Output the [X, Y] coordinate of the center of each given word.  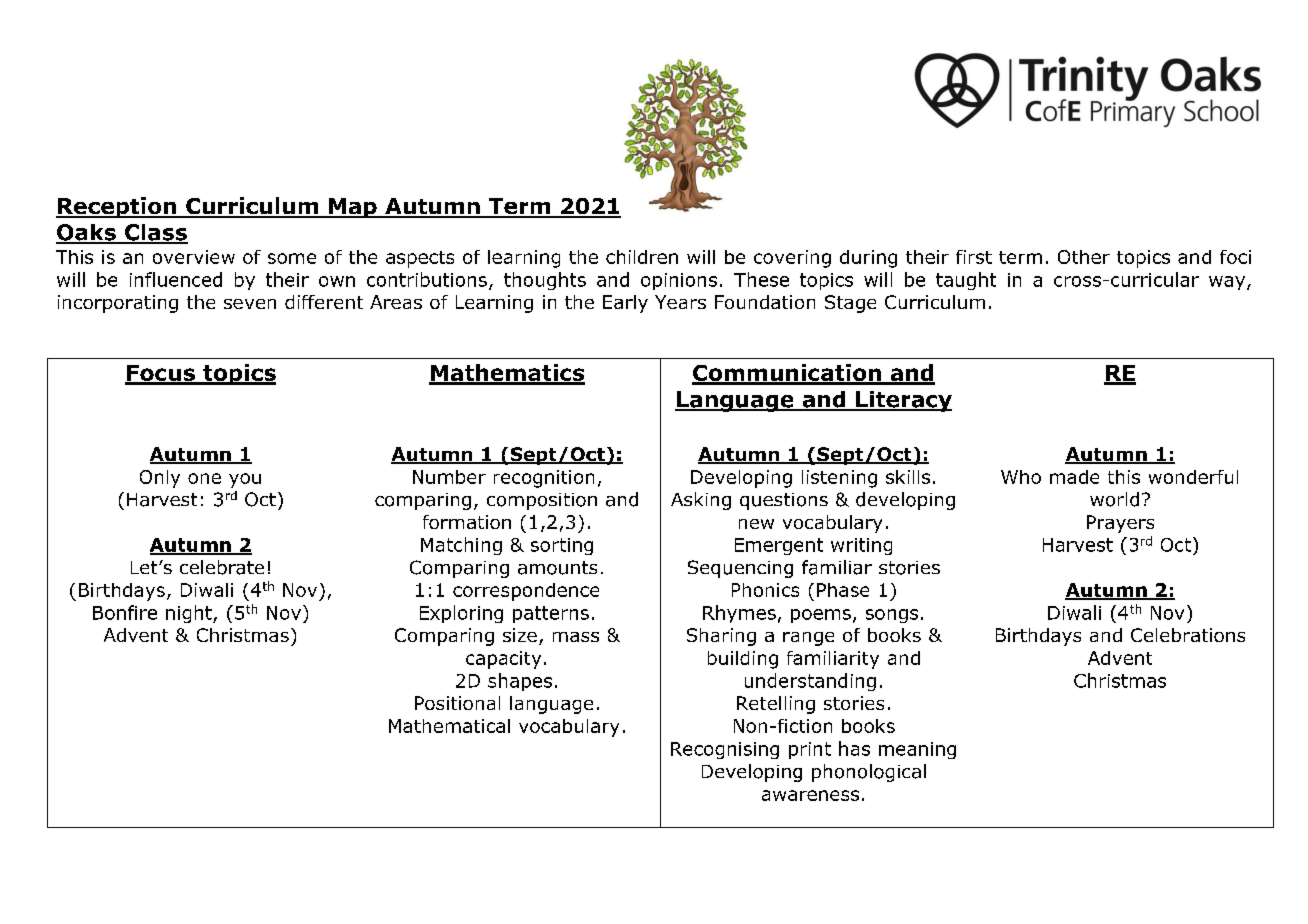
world [1114, 499]
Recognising [725, 750]
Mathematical [449, 726]
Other [1084, 257]
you [245, 480]
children [642, 257]
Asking [701, 501]
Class [155, 233]
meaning [917, 750]
